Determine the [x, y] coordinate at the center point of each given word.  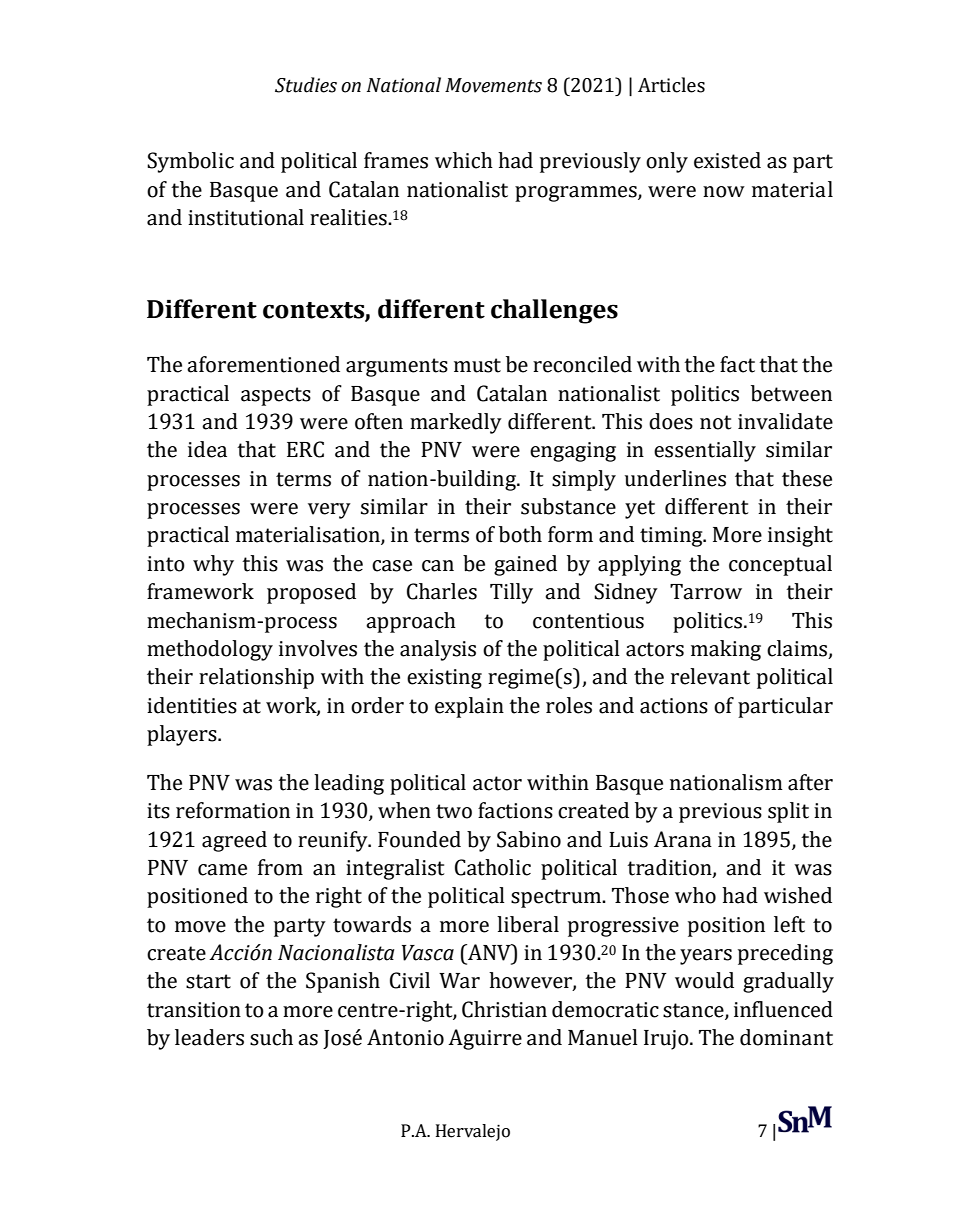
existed [727, 160]
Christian [504, 1009]
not [715, 422]
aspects [276, 396]
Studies [306, 85]
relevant [710, 676]
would [704, 980]
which [464, 160]
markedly [456, 423]
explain [469, 707]
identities [192, 705]
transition [194, 1010]
